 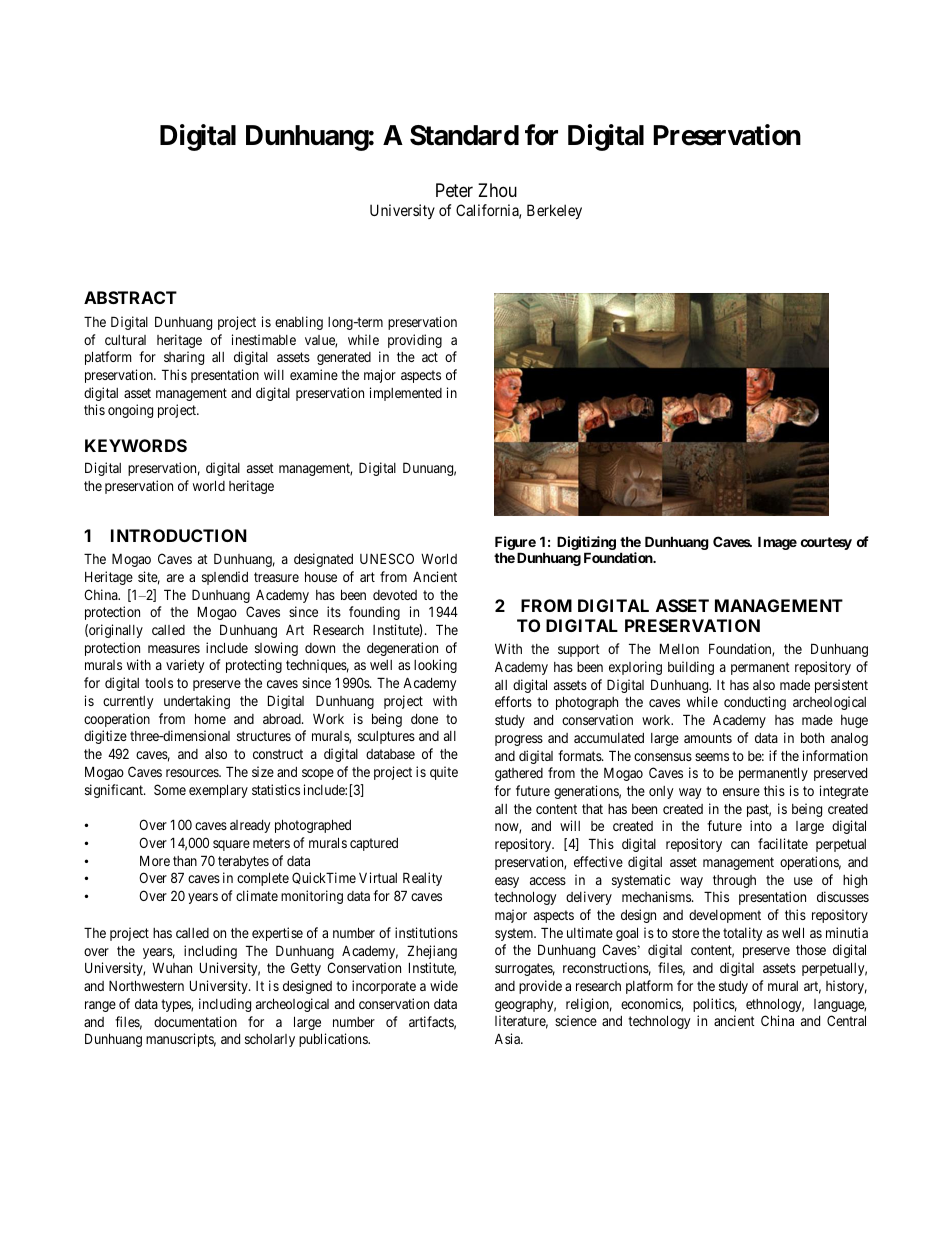 I want to click on Standard, so click(x=464, y=135).
